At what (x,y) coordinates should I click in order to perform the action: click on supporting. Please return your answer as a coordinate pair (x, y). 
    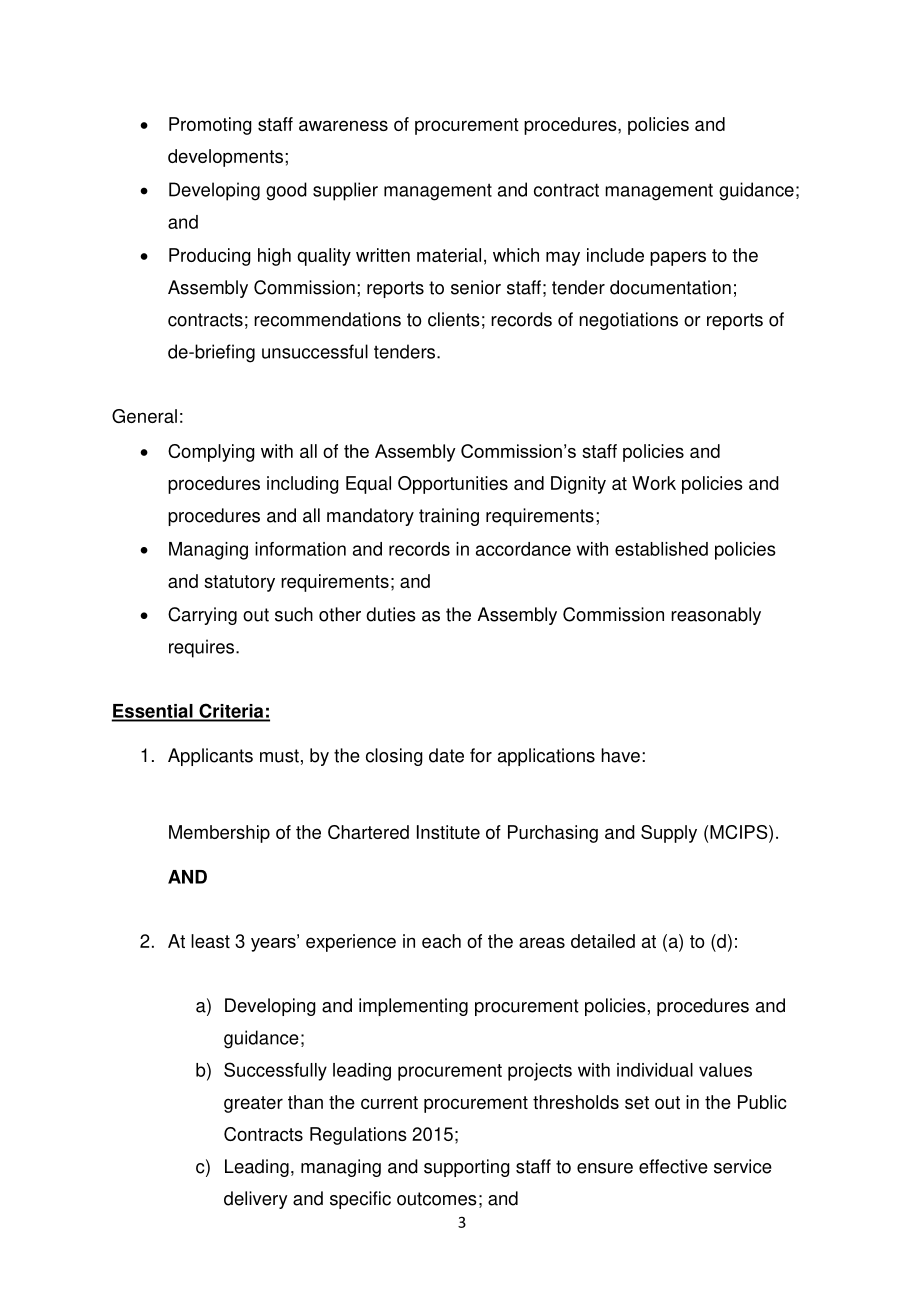
    Looking at the image, I should click on (467, 1168).
